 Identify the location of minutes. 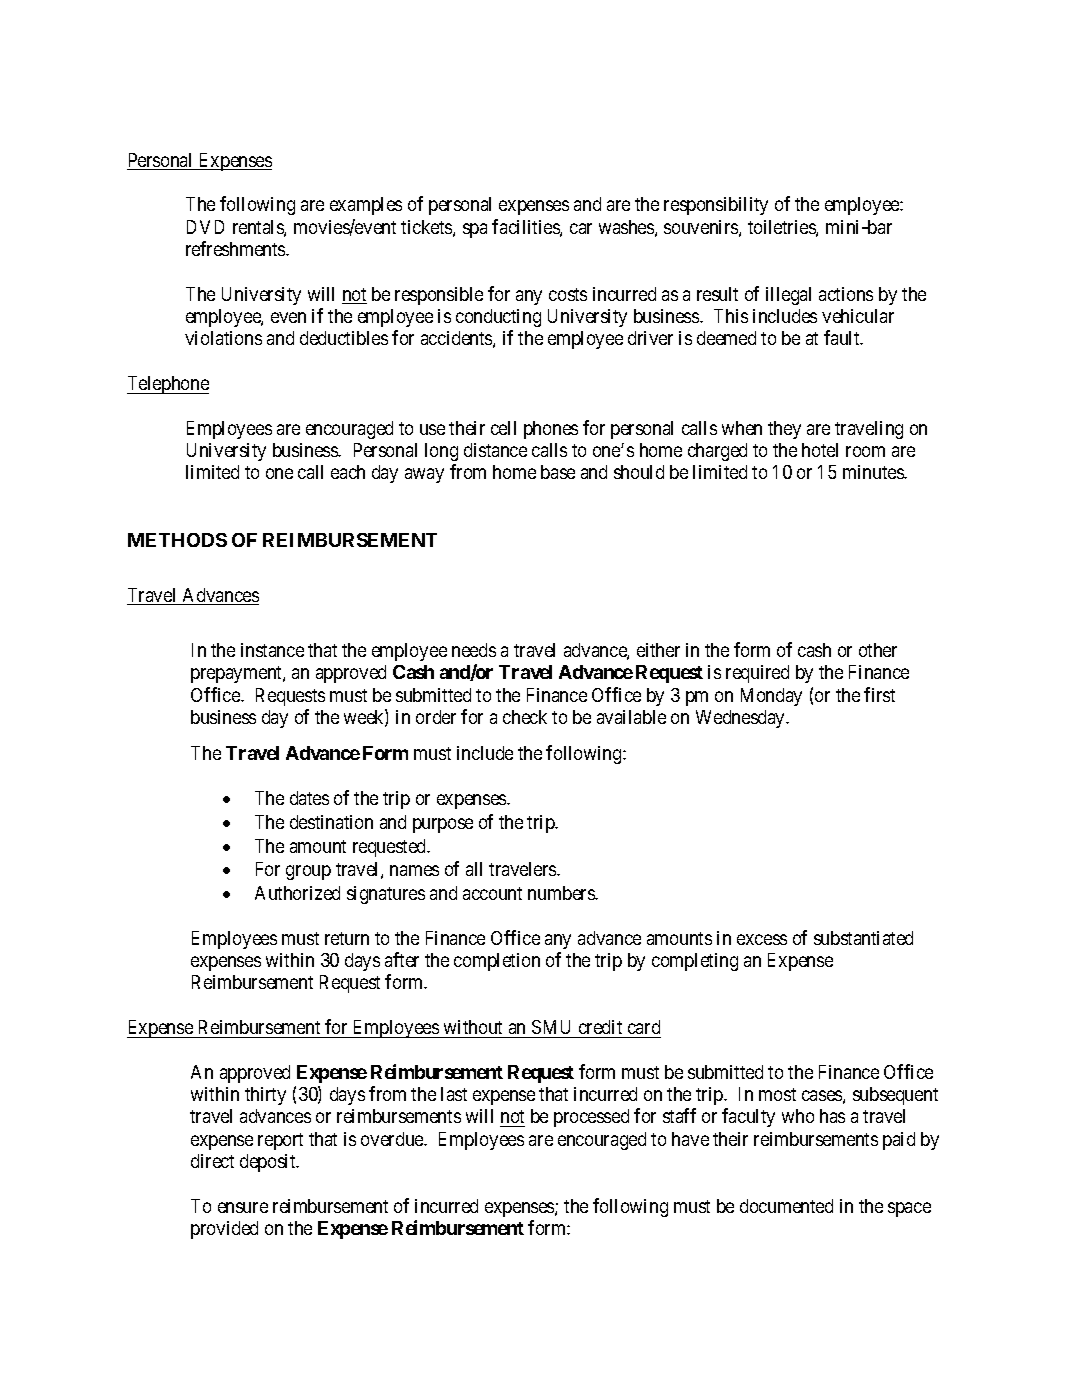
(874, 472).
